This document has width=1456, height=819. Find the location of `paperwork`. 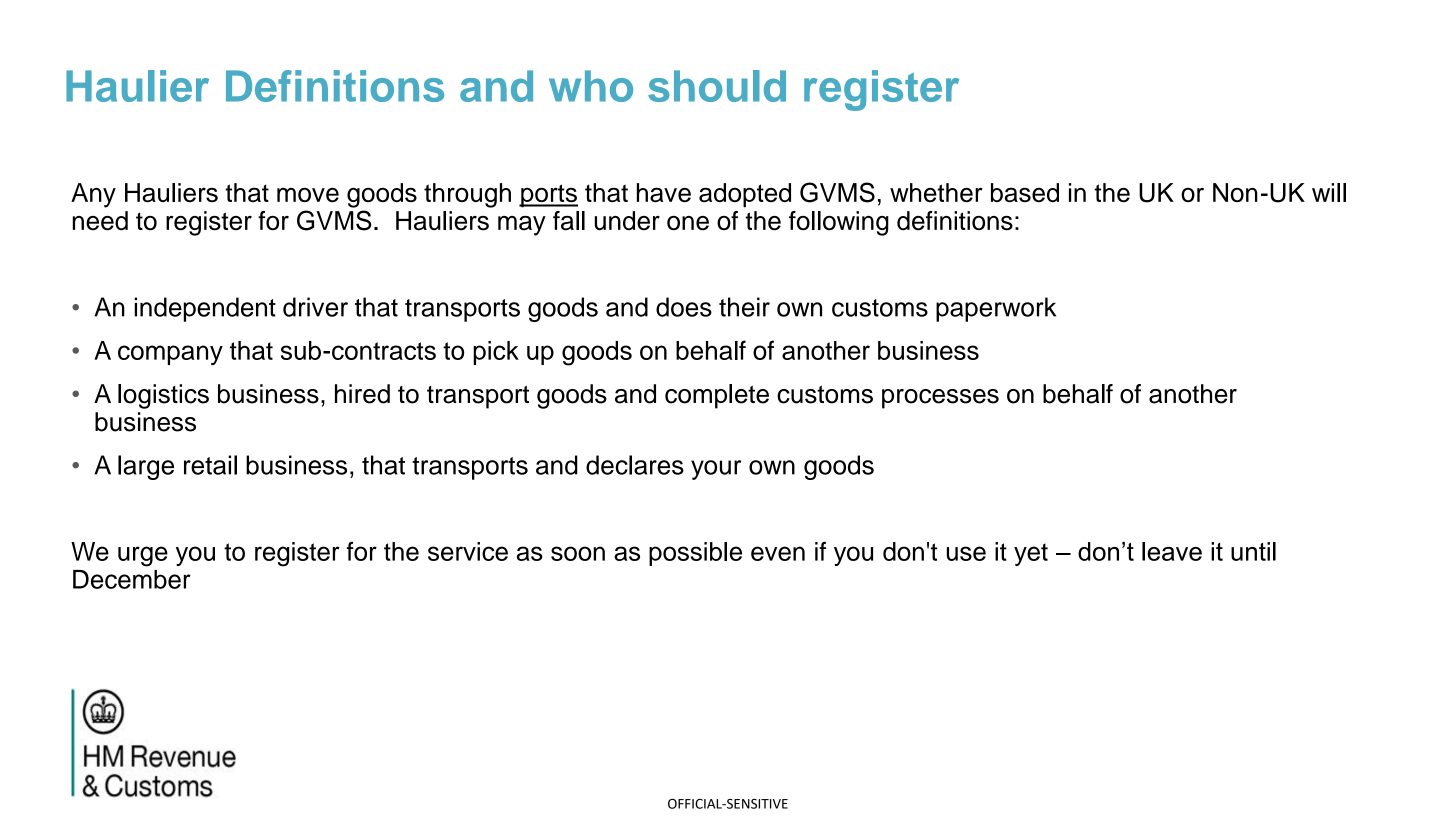

paperwork is located at coordinates (996, 309).
